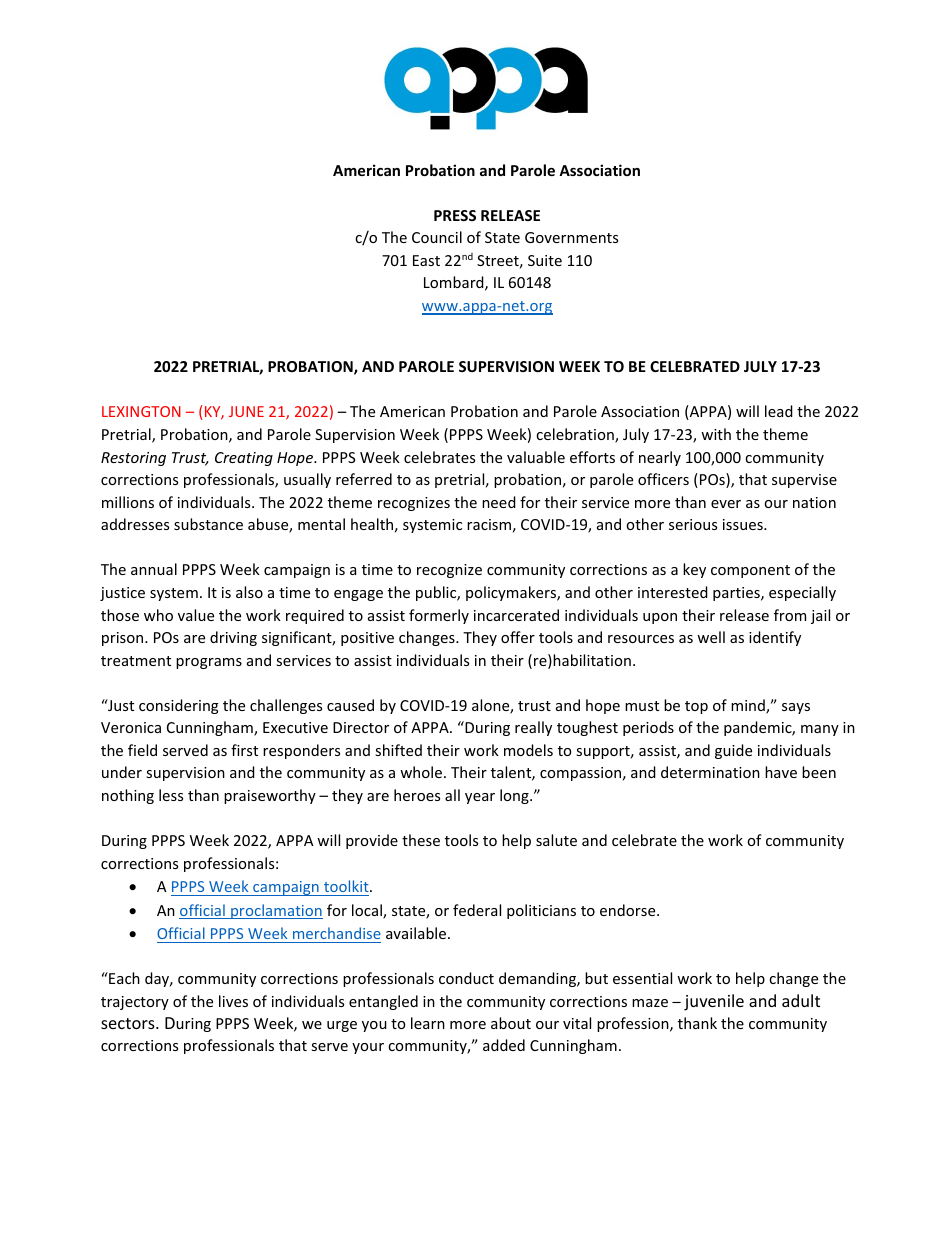 This screenshot has width=952, height=1233. Describe the element at coordinates (711, 637) in the screenshot. I see `well` at that location.
